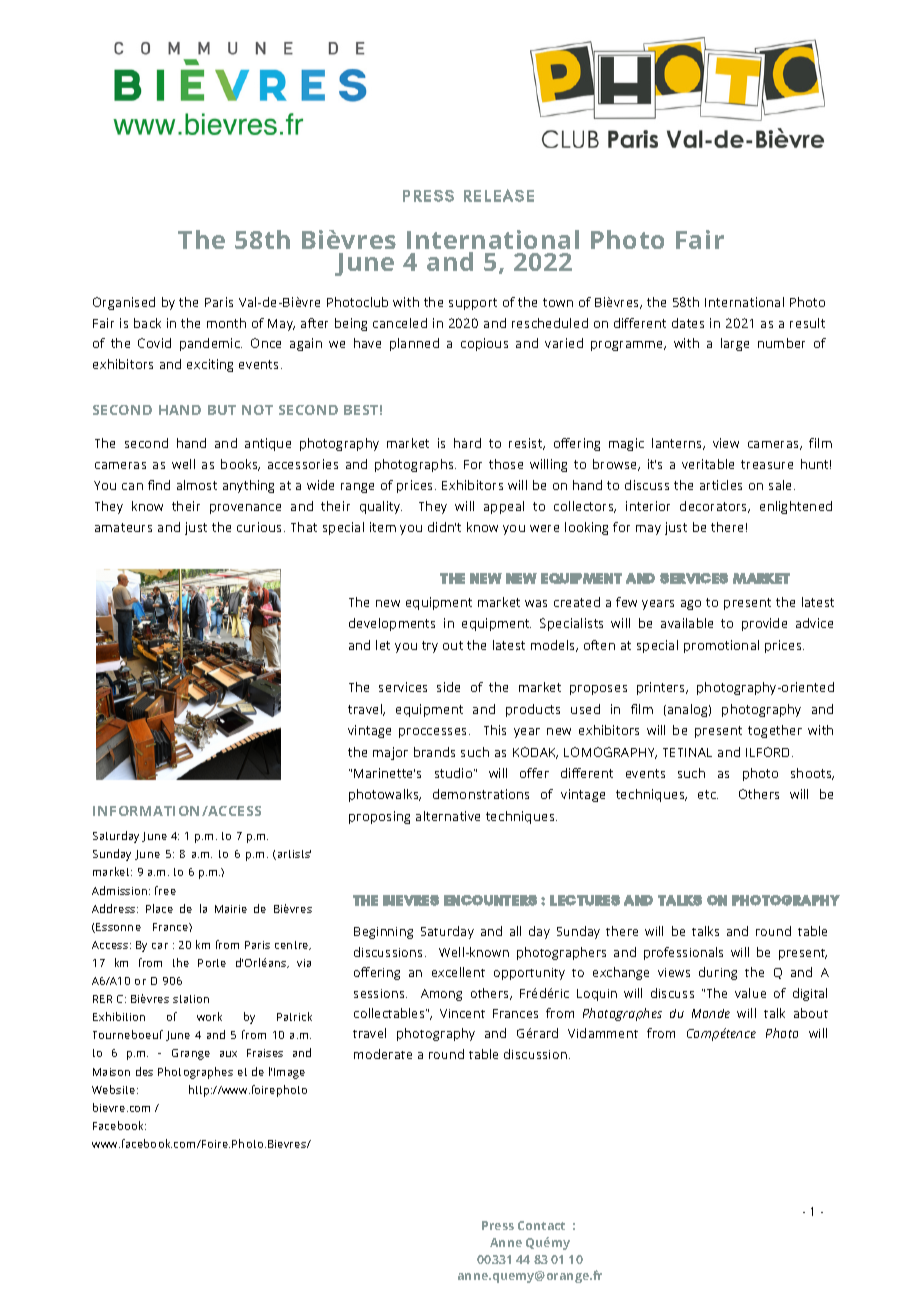 Image resolution: width=924 pixels, height=1308 pixels. I want to click on station, so click(191, 999).
